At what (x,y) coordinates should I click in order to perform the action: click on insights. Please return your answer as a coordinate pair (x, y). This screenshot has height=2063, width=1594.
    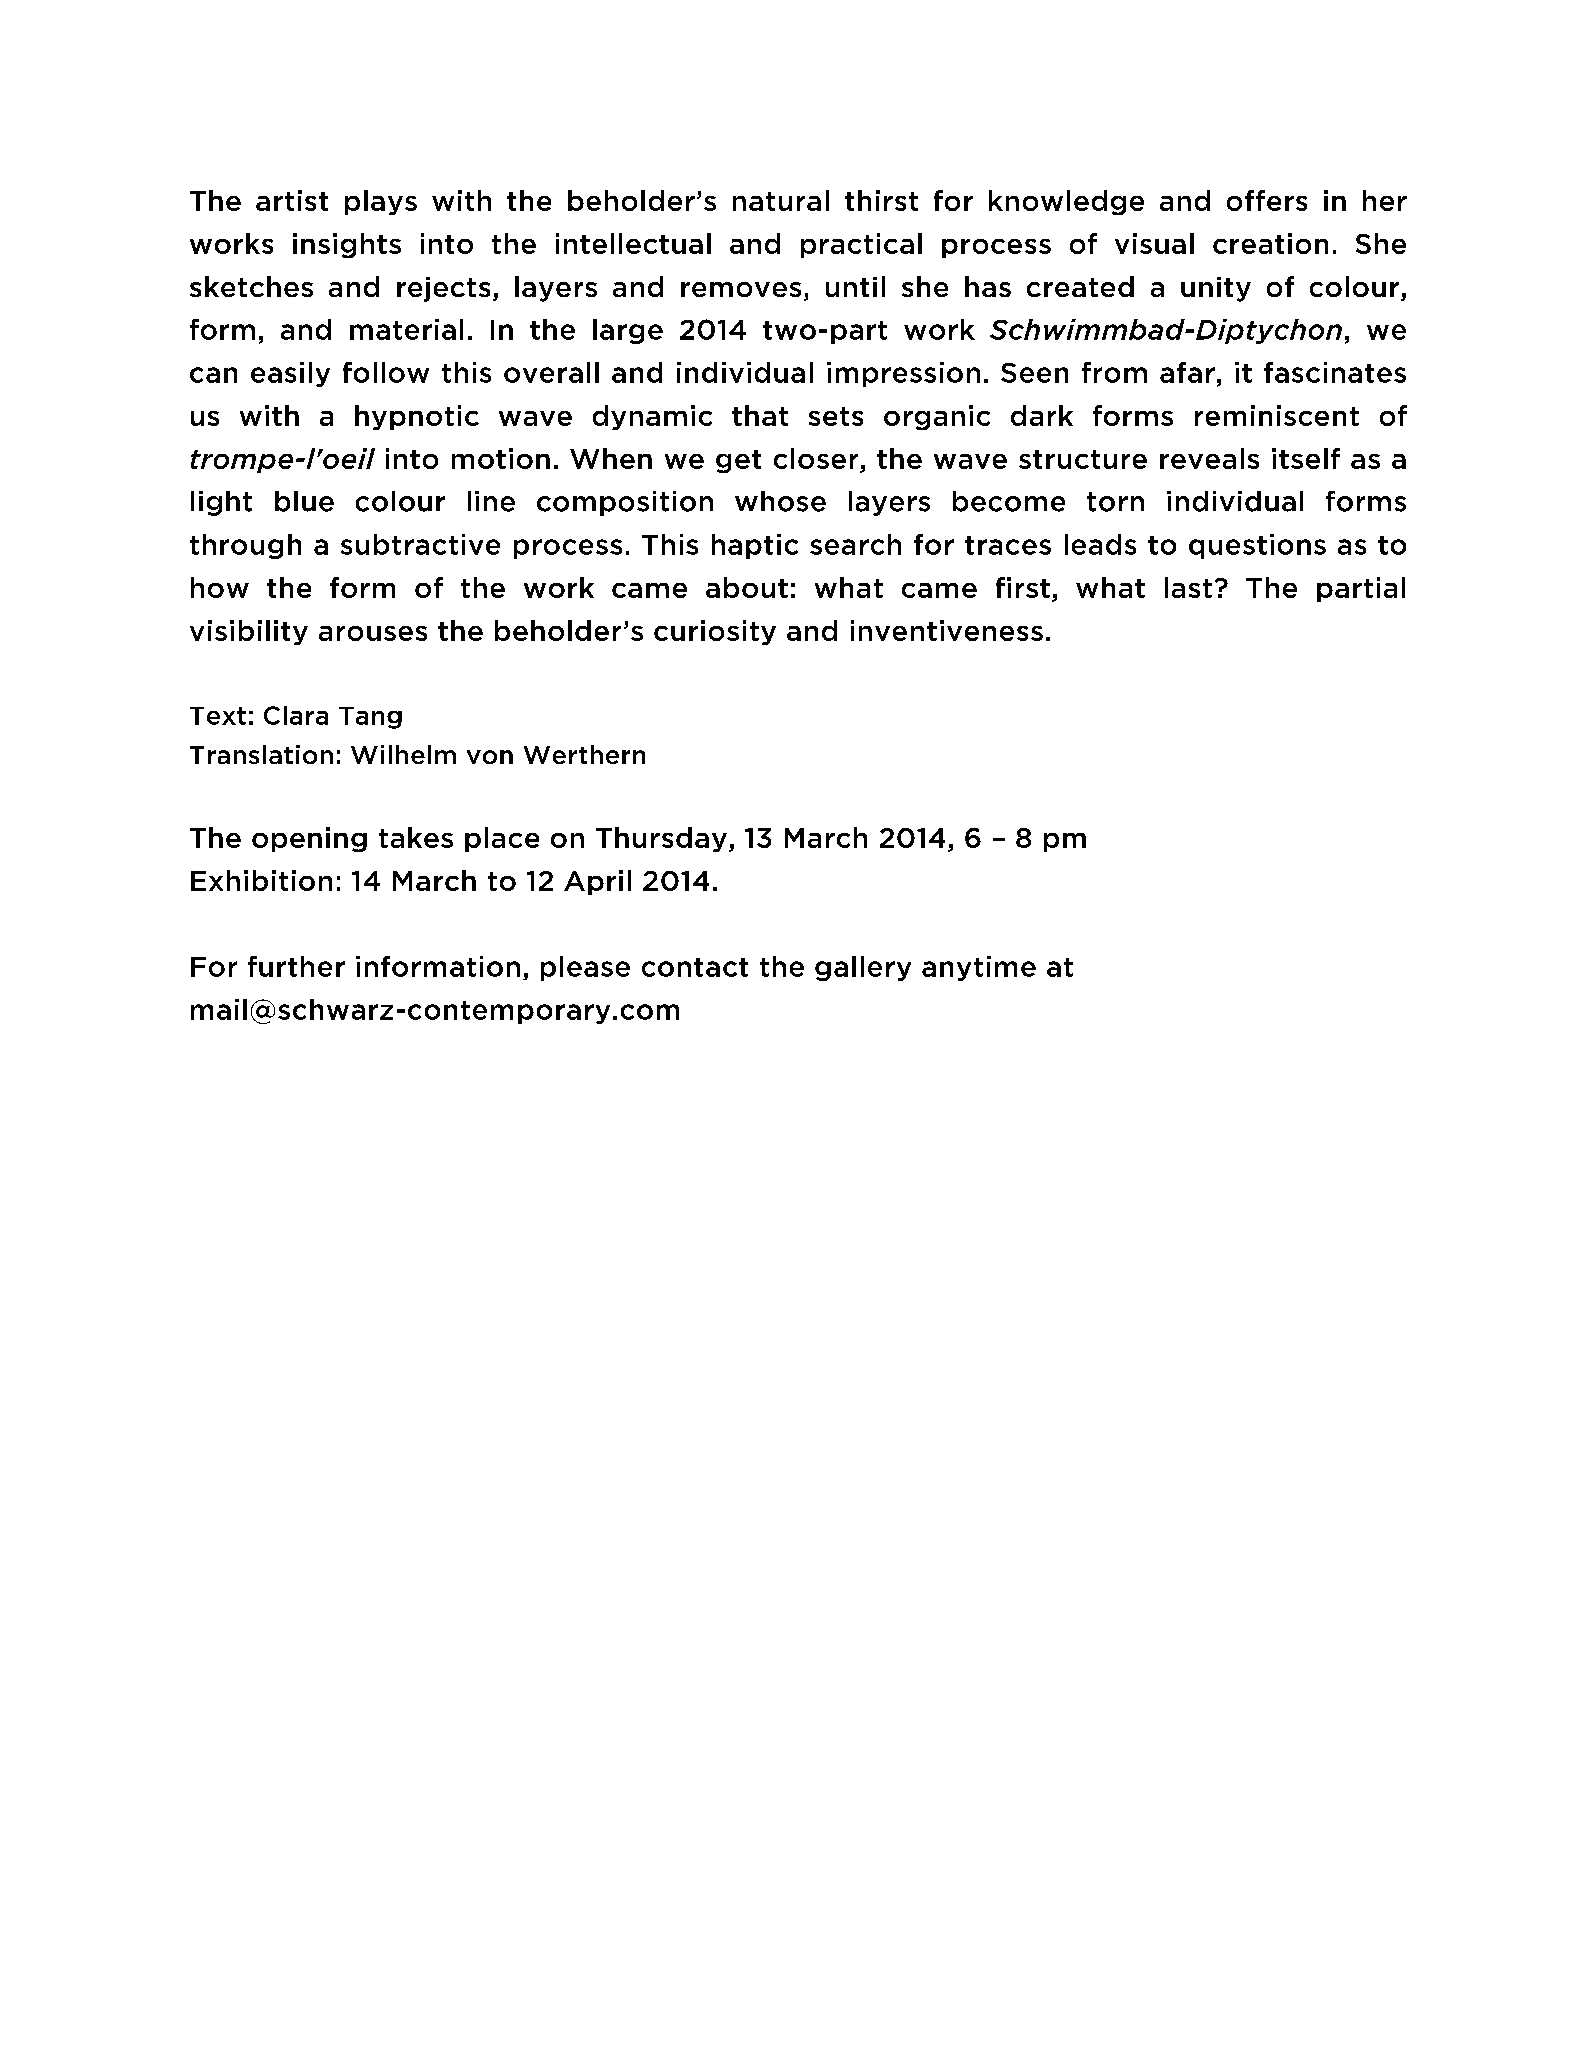
    Looking at the image, I should click on (347, 245).
